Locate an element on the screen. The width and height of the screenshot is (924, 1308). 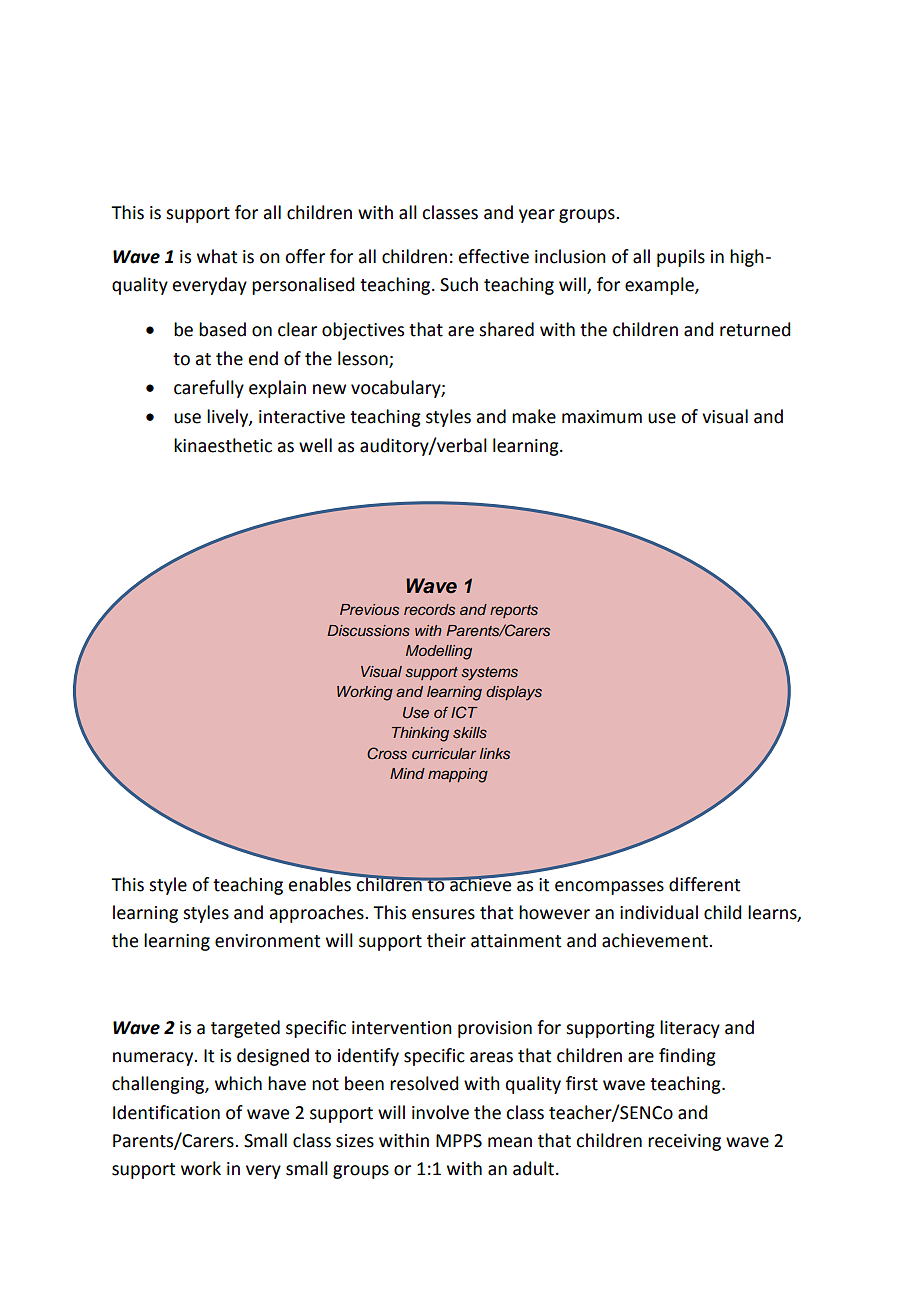
reports is located at coordinates (514, 611).
